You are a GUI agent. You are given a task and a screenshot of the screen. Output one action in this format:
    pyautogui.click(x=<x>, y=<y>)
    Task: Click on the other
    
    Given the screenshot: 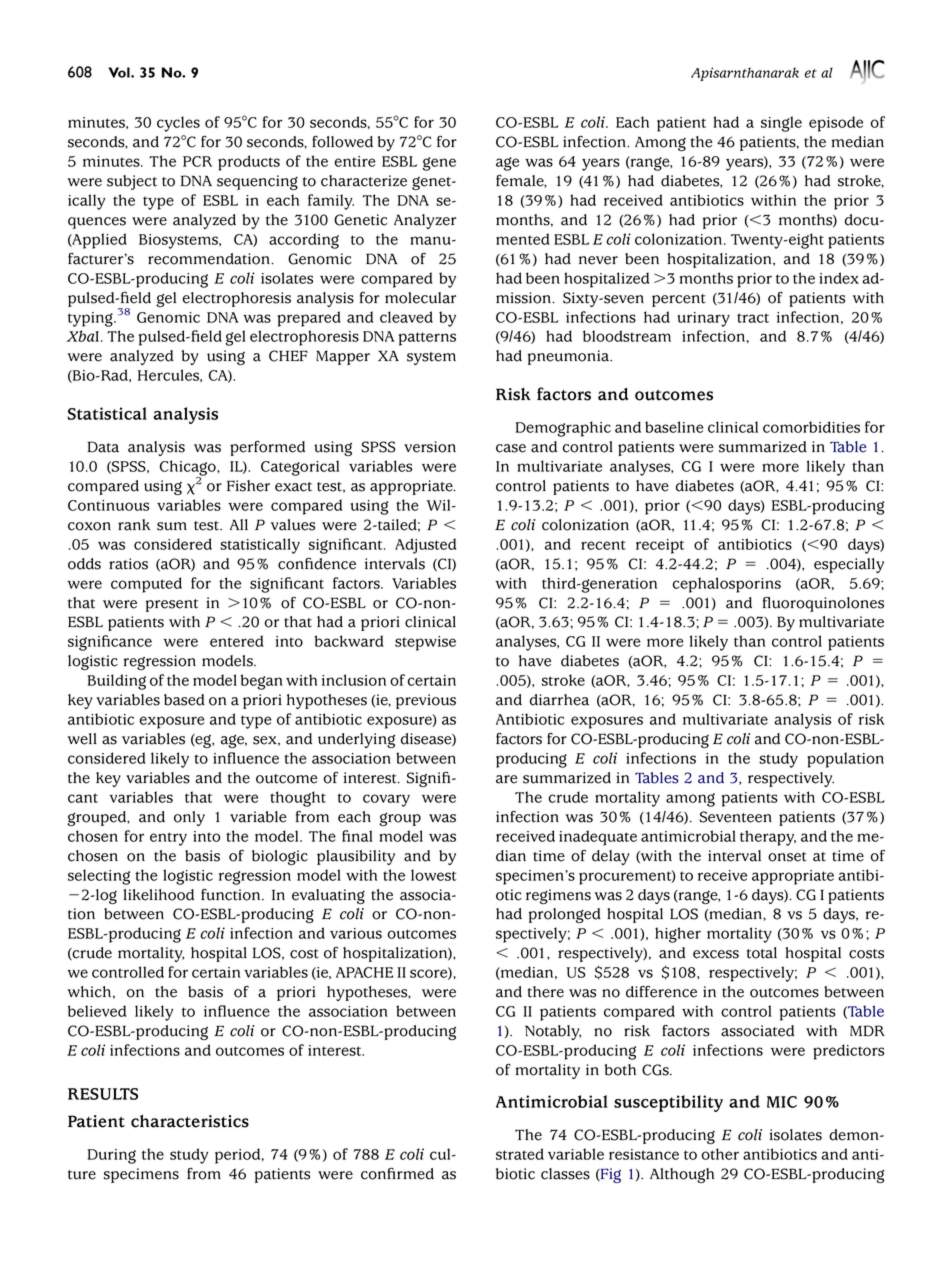 What is the action you would take?
    pyautogui.click(x=720, y=1154)
